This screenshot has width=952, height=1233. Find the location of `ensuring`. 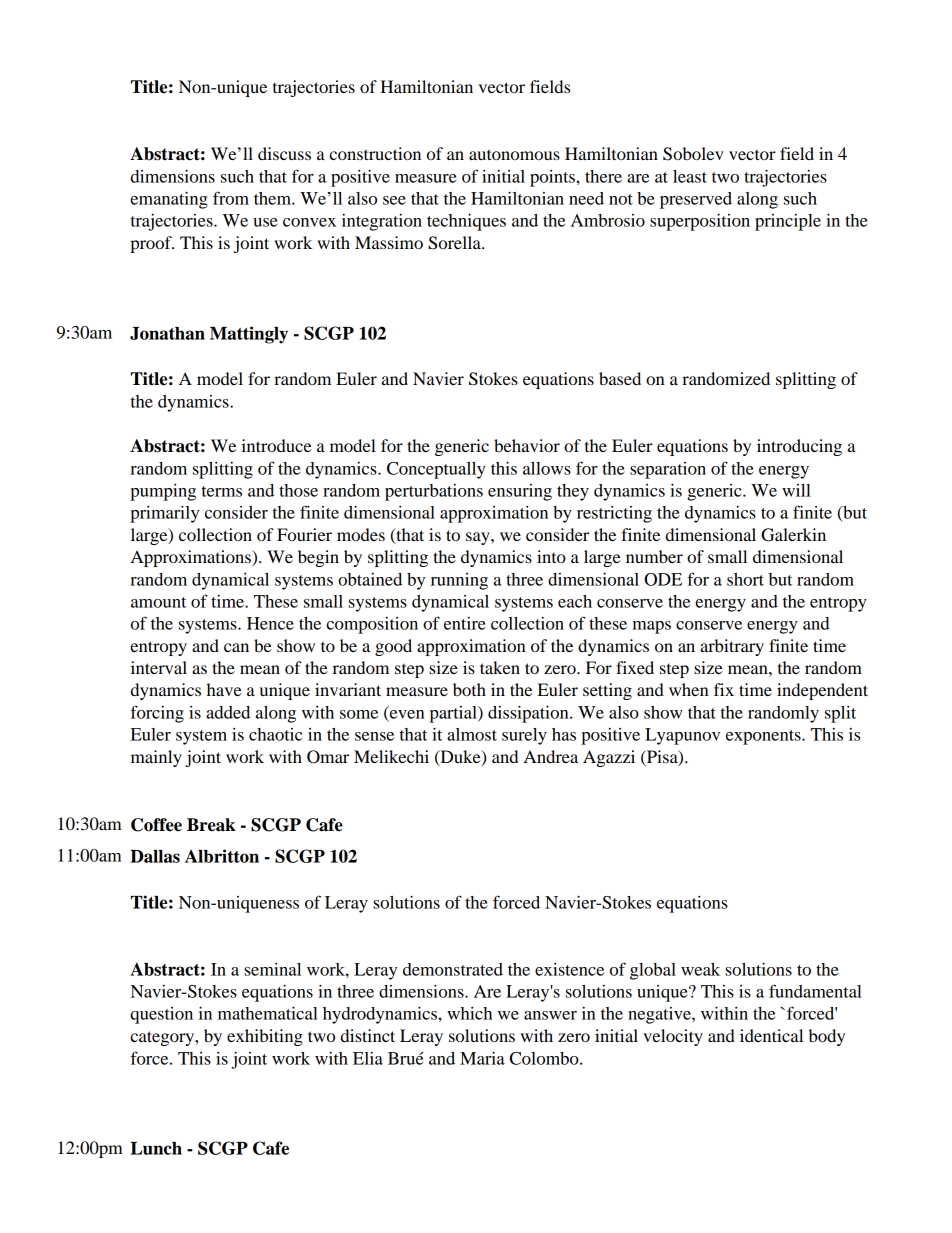

ensuring is located at coordinates (520, 492).
